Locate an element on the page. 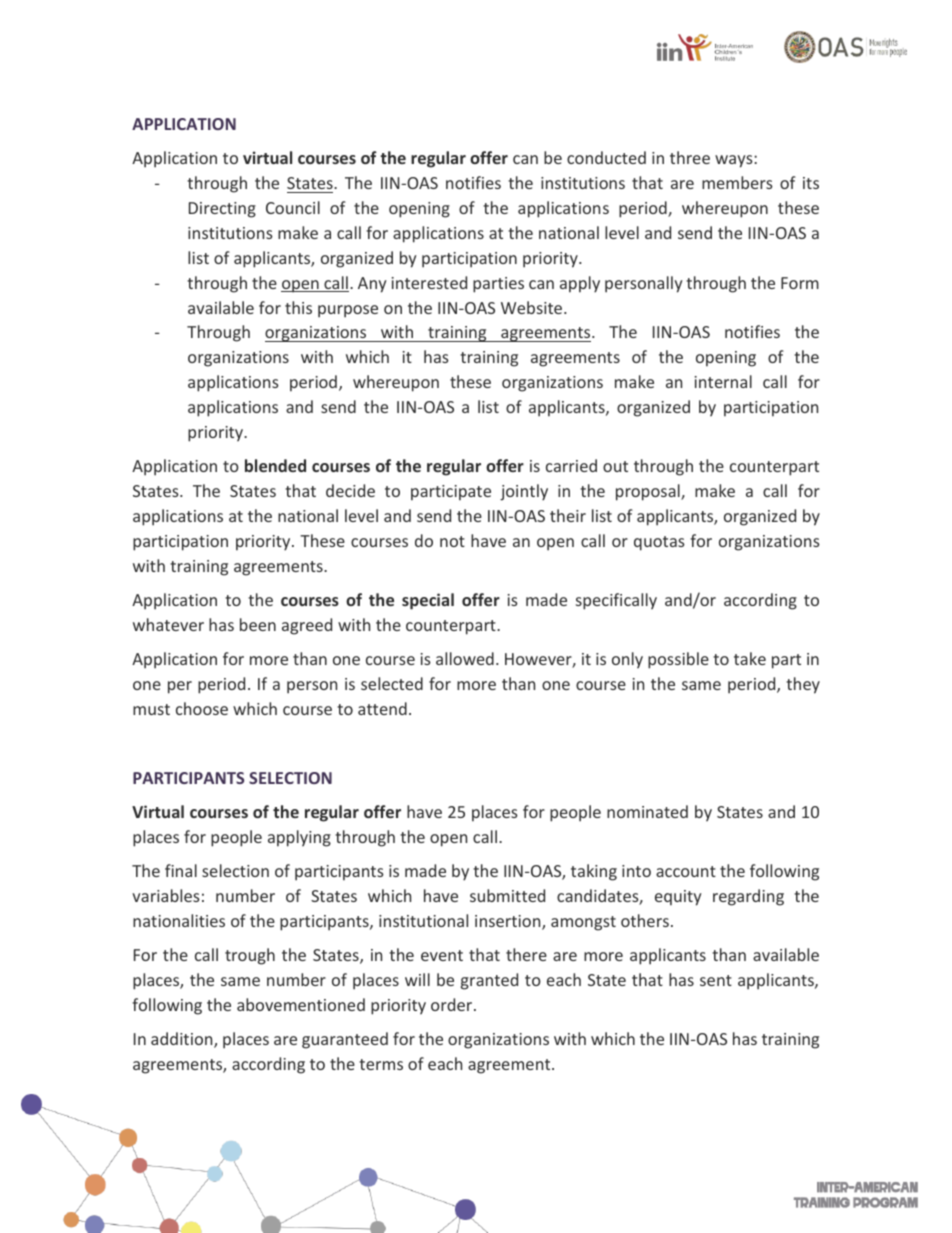  been is located at coordinates (258, 624).
